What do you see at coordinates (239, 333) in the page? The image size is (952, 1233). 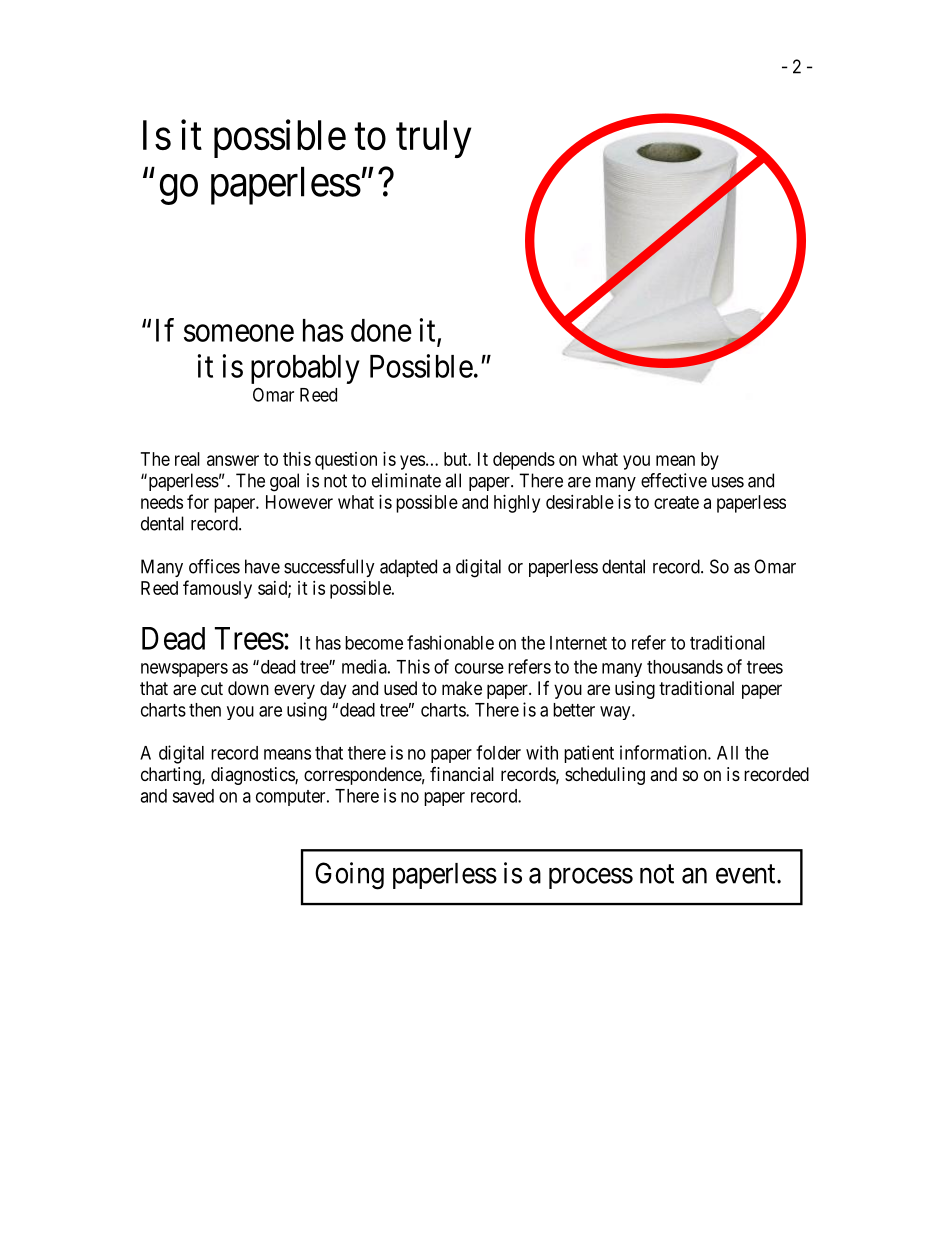 I see `someone` at bounding box center [239, 333].
